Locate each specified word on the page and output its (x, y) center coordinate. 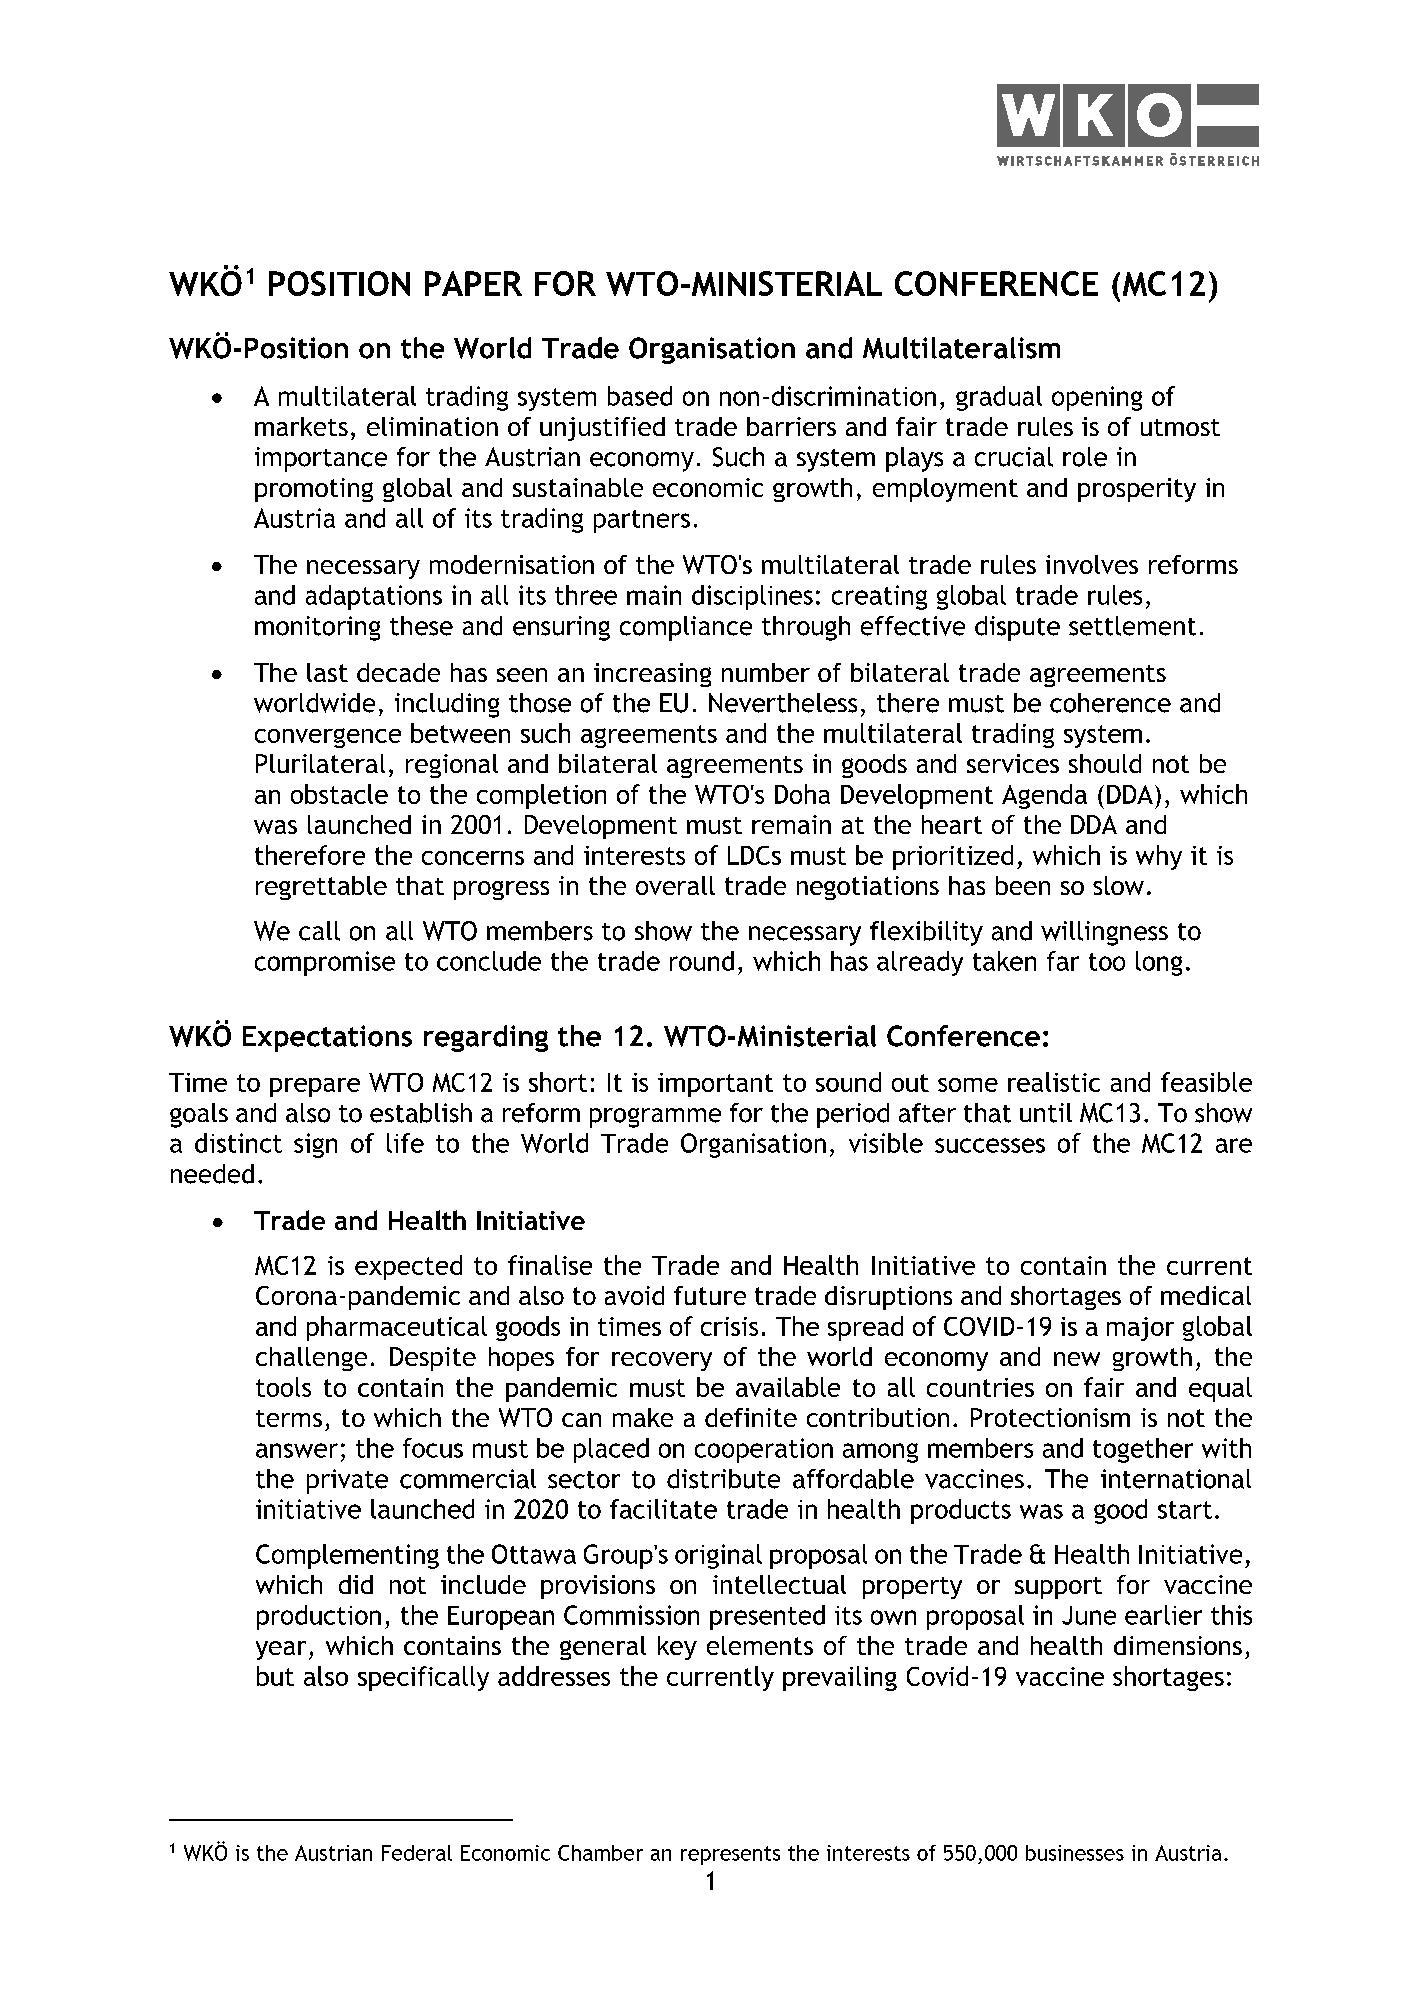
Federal (417, 1853)
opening (1097, 398)
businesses (1075, 1853)
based (640, 396)
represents (730, 1855)
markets (301, 426)
